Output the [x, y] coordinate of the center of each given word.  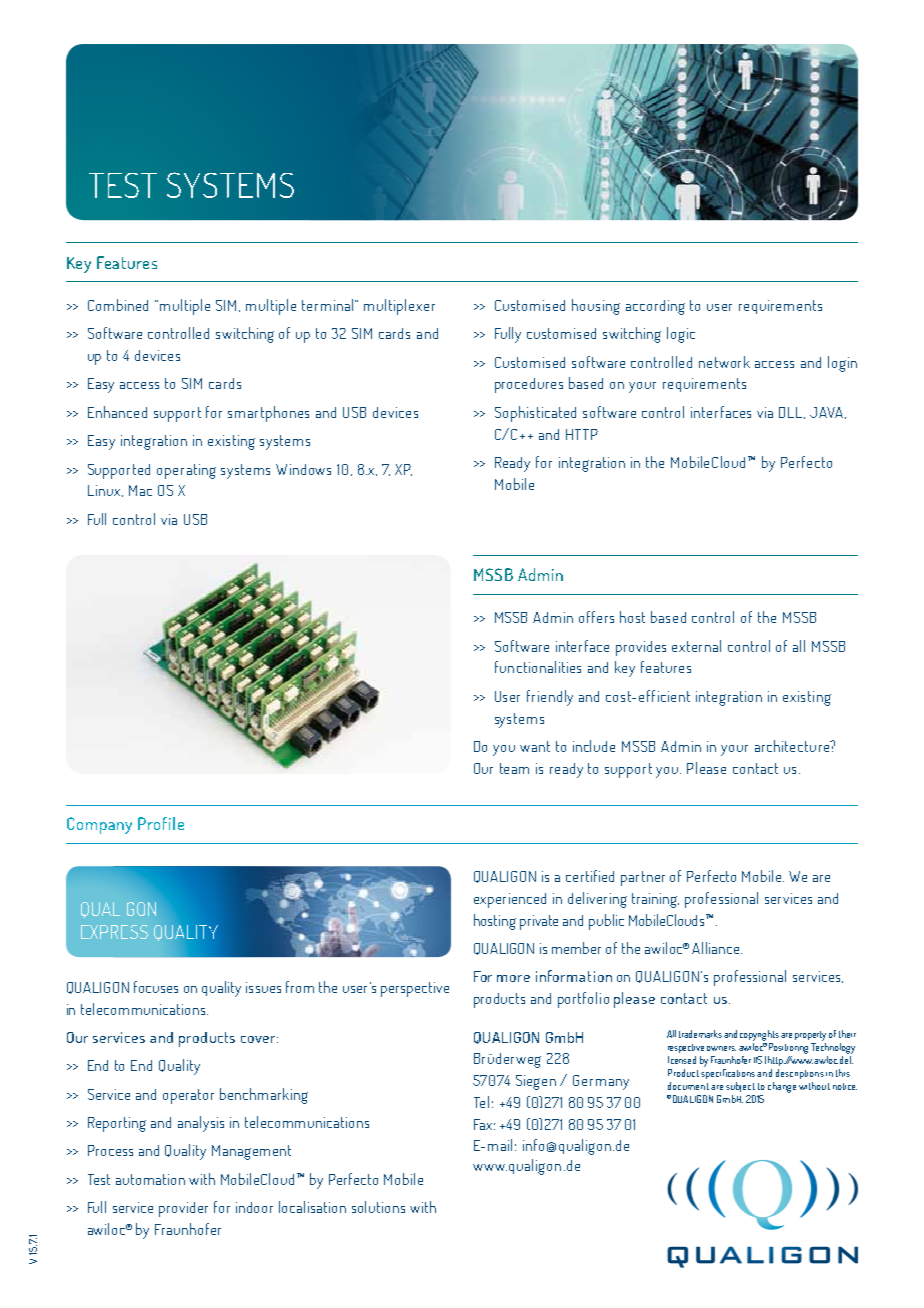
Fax [483, 1124]
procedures [529, 385]
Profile [161, 823]
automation [150, 1179]
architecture [793, 746]
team [514, 768]
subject [740, 1087]
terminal [329, 305]
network [724, 362]
